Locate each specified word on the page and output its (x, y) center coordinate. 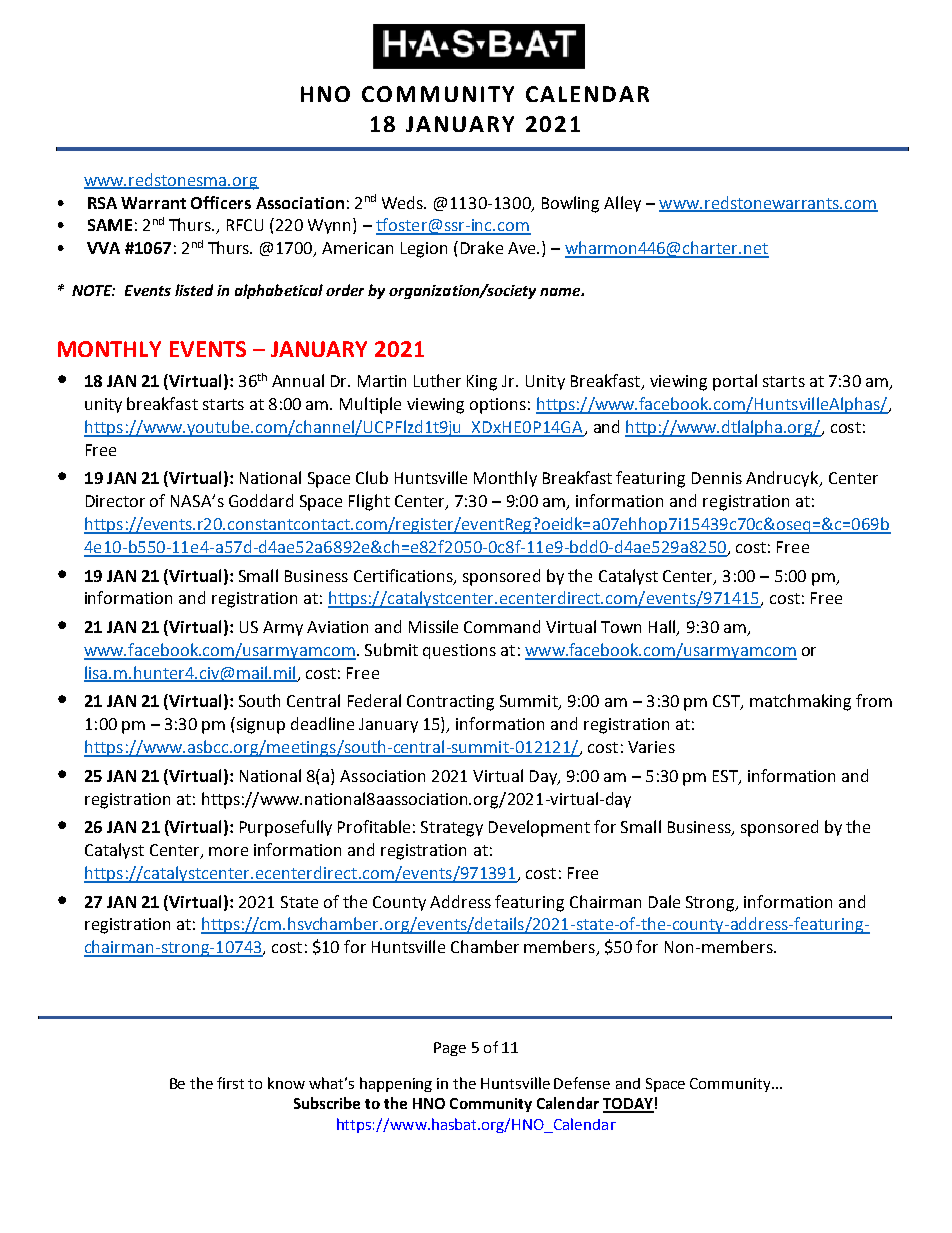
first (230, 1083)
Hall (663, 628)
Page (450, 1049)
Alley (622, 204)
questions (459, 651)
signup (261, 726)
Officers (221, 202)
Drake (482, 247)
